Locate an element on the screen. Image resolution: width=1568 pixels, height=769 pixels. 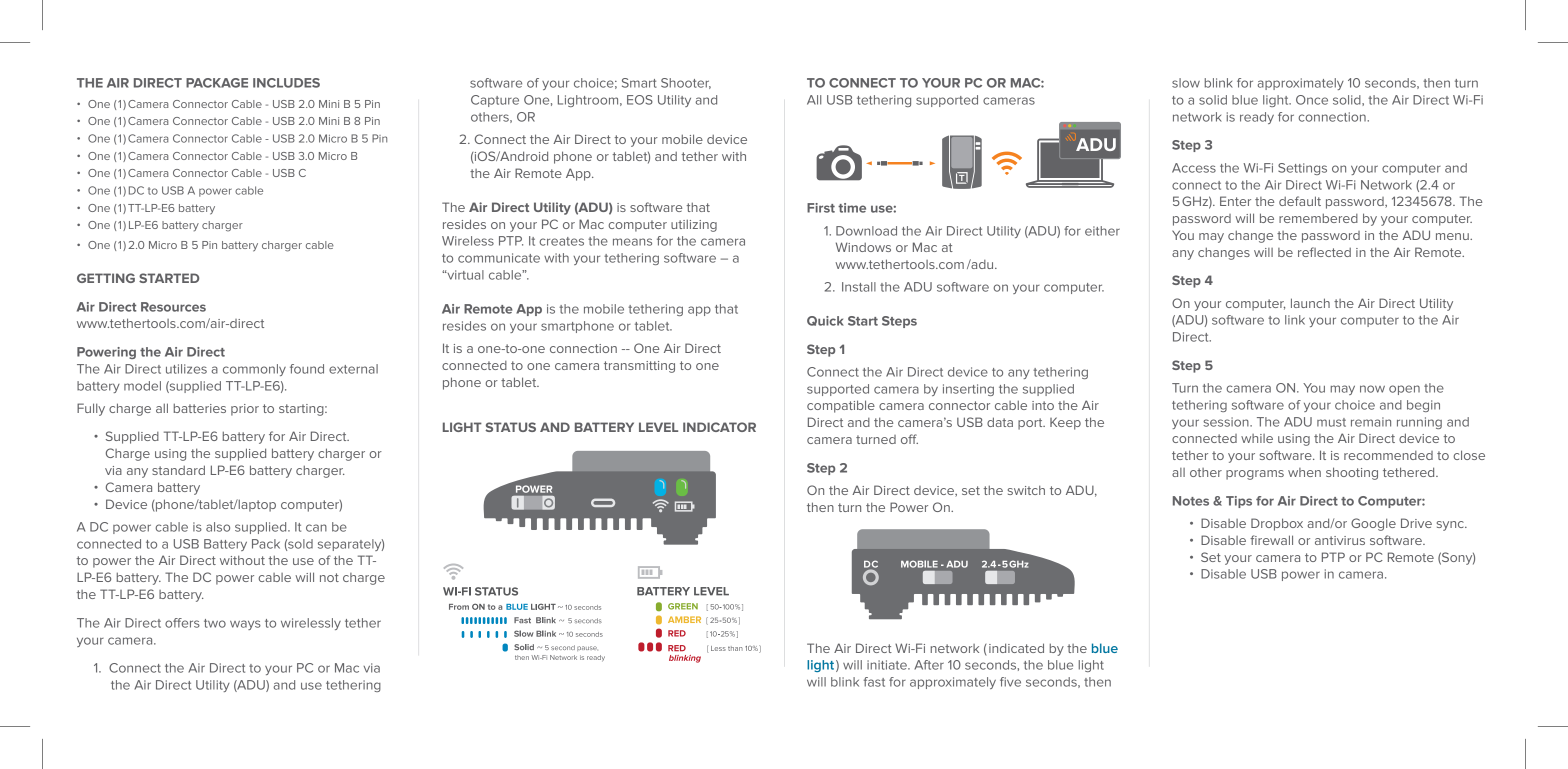
communicate is located at coordinates (499, 258).
